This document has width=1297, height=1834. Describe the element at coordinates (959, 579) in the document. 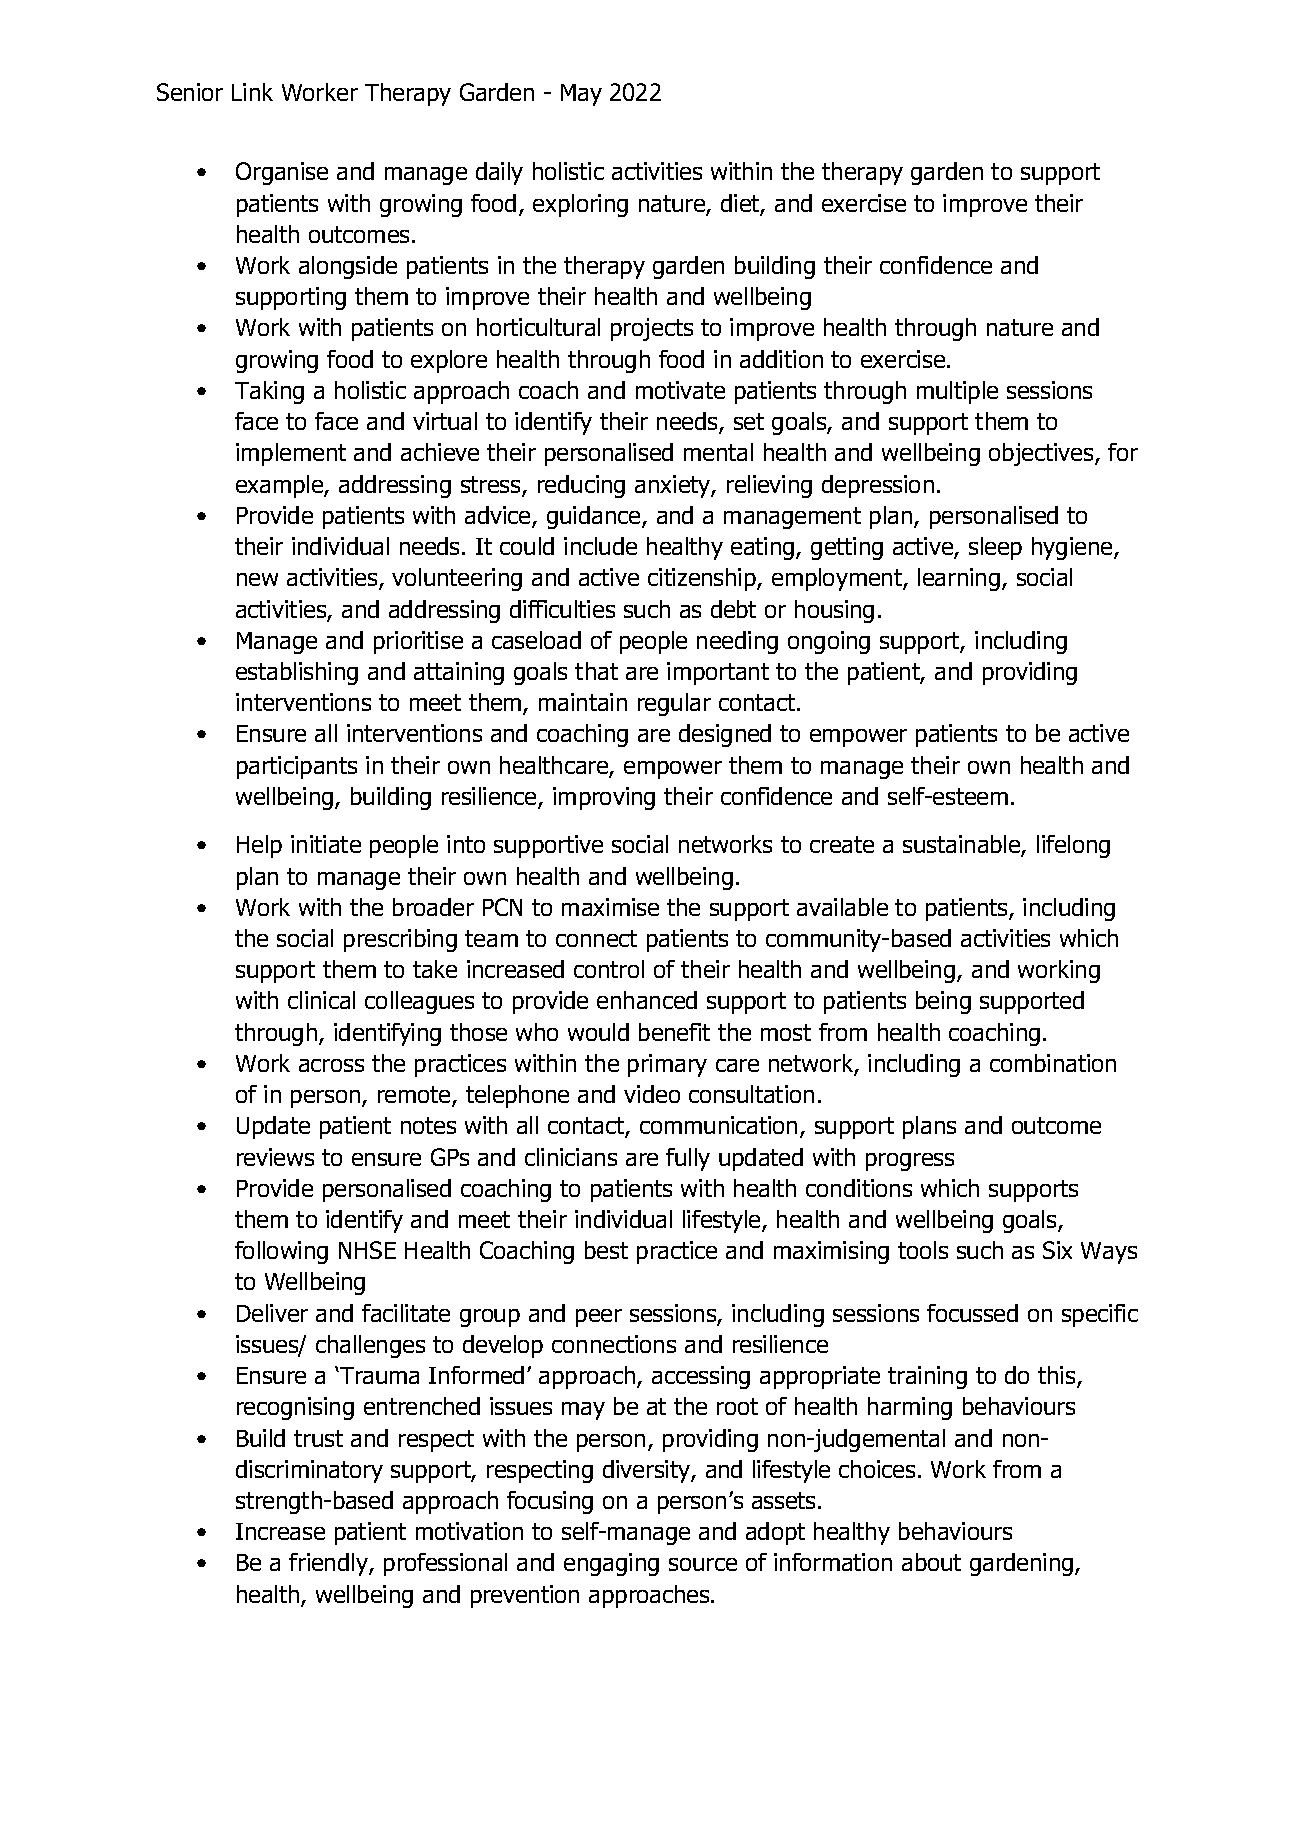

I see `learning` at that location.
